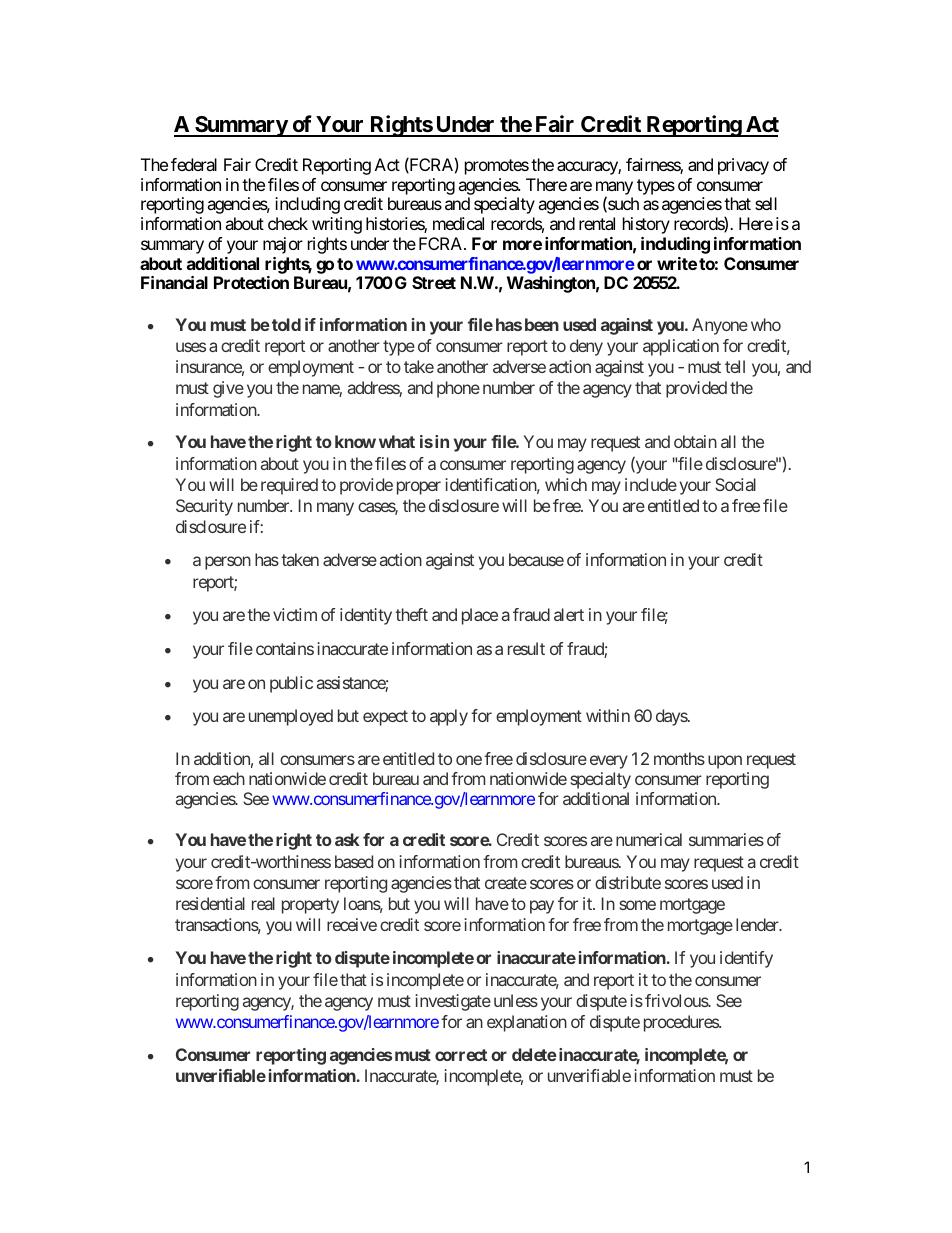  Describe the element at coordinates (725, 762) in the screenshot. I see `upon` at that location.
